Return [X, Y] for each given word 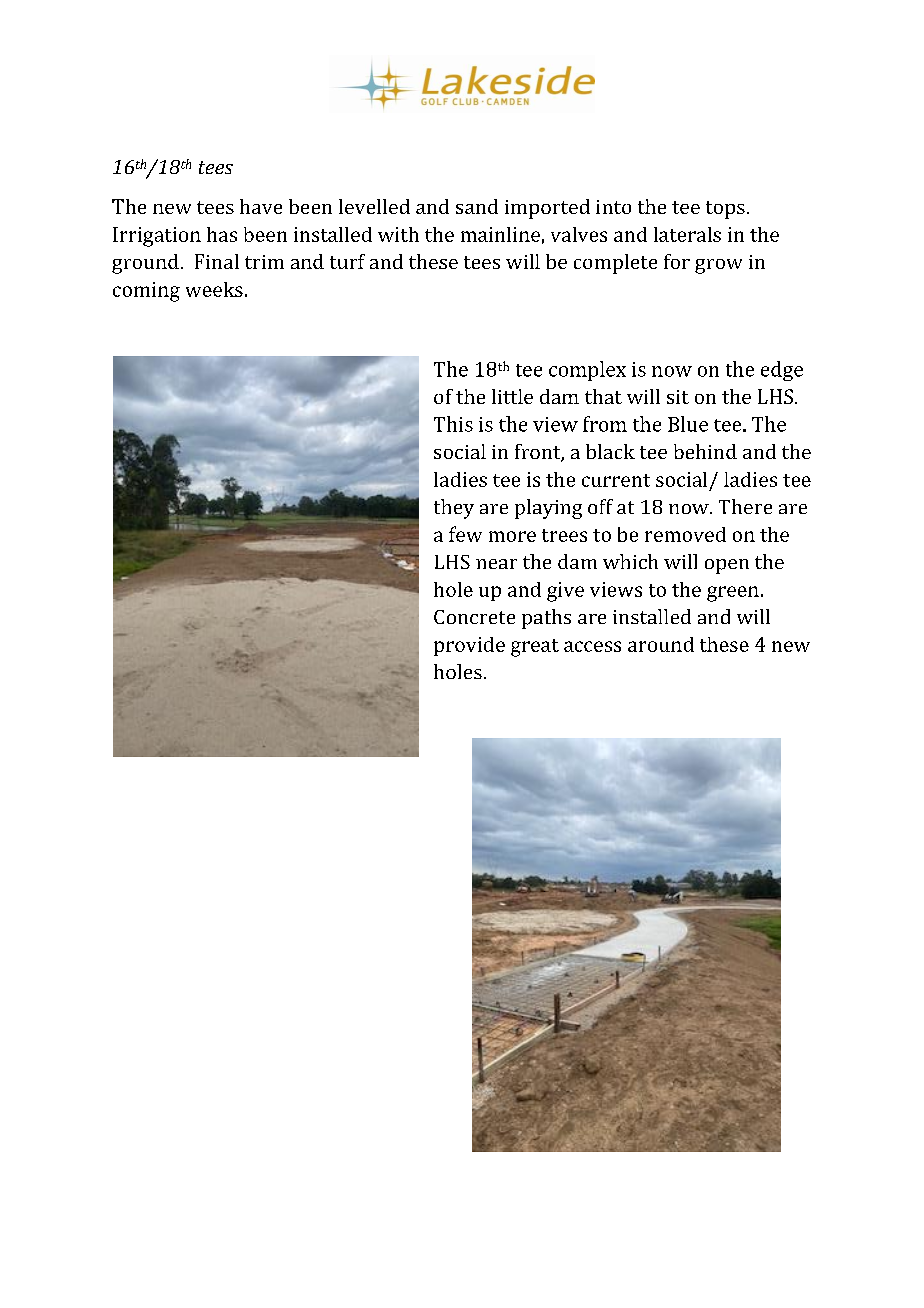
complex [587, 371]
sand [477, 206]
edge [782, 371]
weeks [214, 289]
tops [725, 210]
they [454, 509]
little [512, 396]
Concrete [474, 617]
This [453, 424]
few [465, 534]
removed [685, 534]
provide [469, 646]
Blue [688, 424]
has [222, 234]
